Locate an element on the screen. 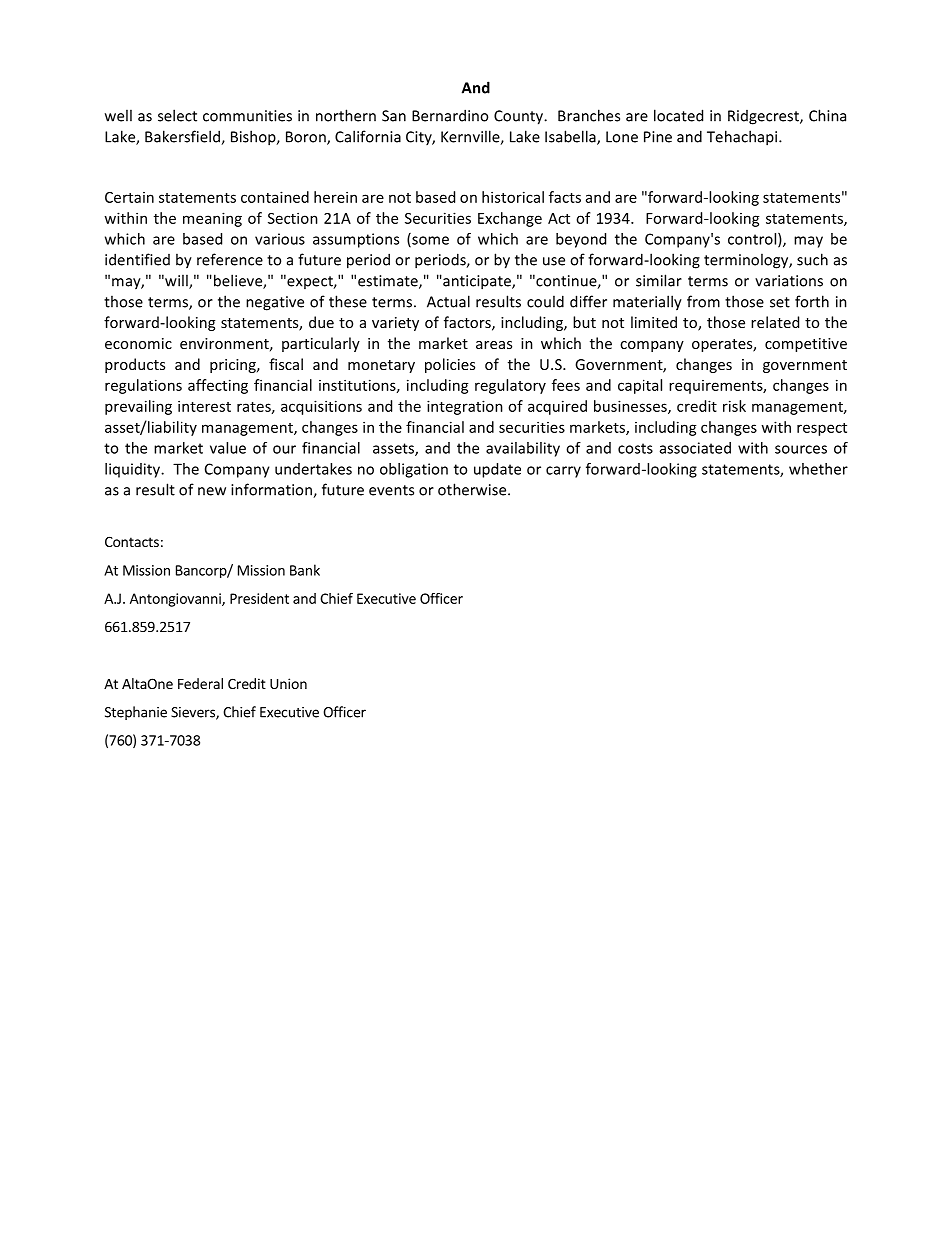 The height and width of the screenshot is (1233, 952). otherwise is located at coordinates (473, 489).
